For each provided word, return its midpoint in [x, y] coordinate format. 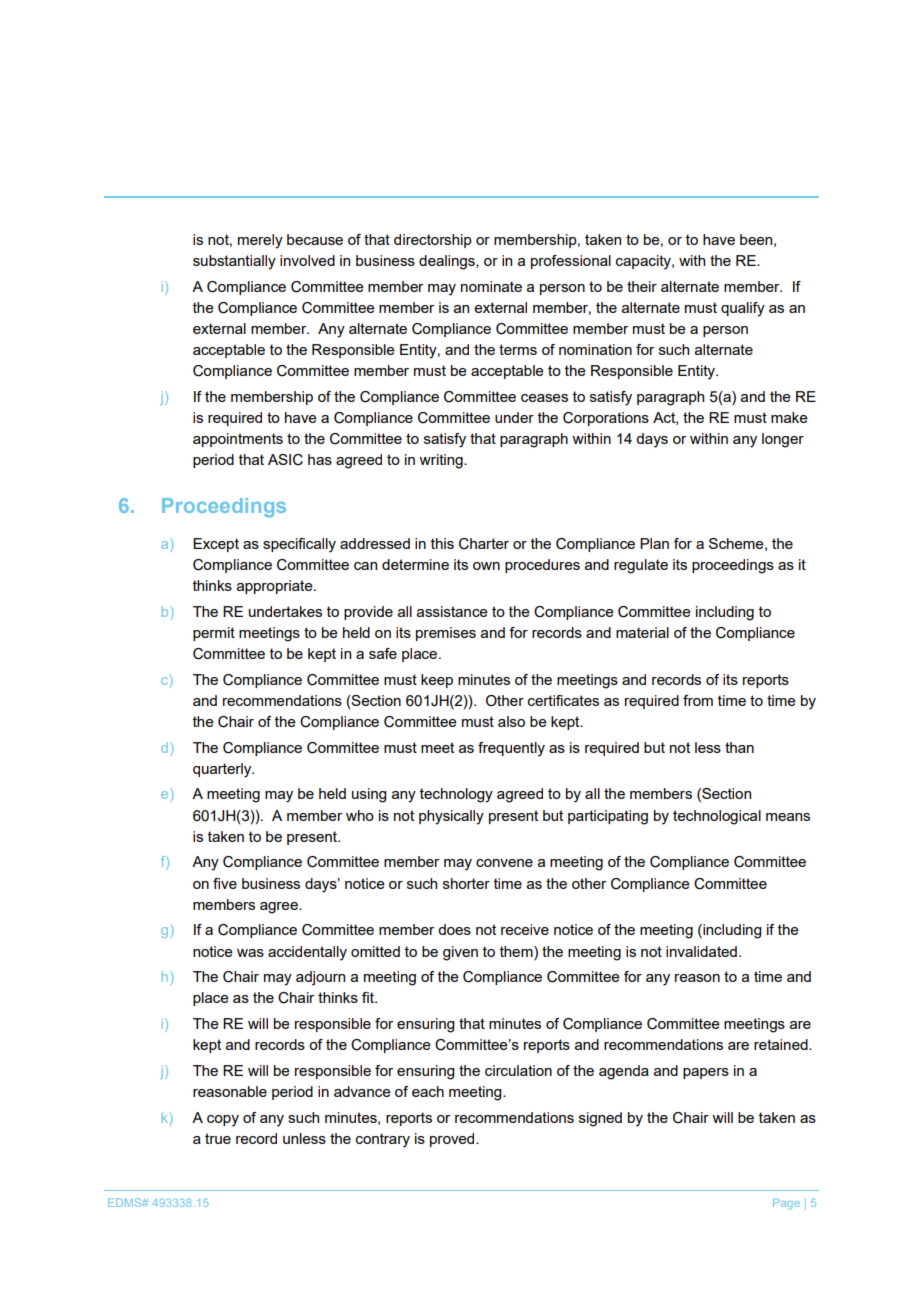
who [360, 815]
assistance [452, 611]
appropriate [276, 587]
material [642, 632]
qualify [743, 309]
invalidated [701, 951]
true [218, 1138]
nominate [491, 286]
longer [783, 440]
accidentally [307, 953]
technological [717, 817]
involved [307, 260]
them [517, 951]
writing [442, 461]
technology [456, 795]
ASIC [285, 460]
